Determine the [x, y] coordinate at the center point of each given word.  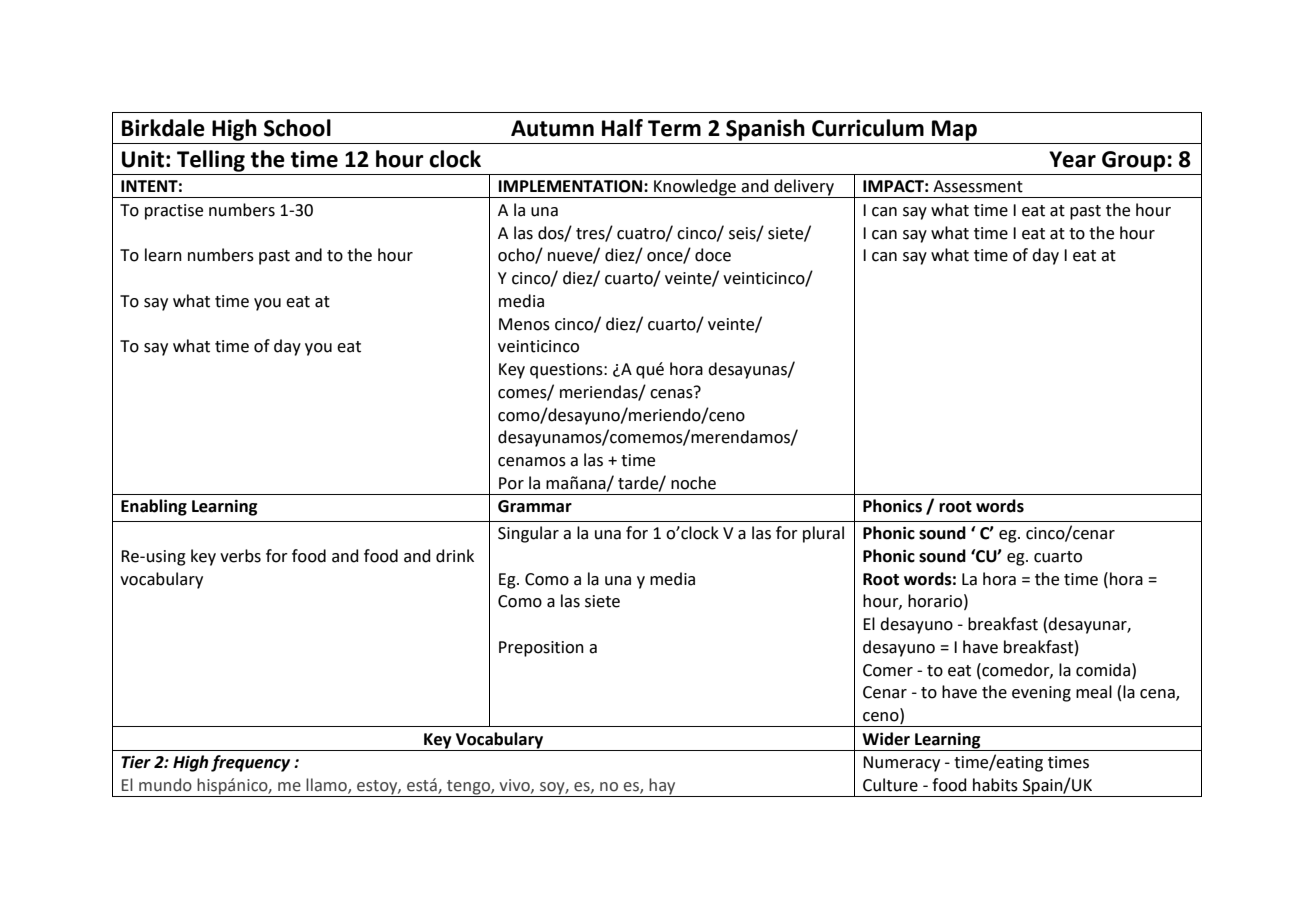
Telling [211, 161]
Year [1072, 159]
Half [622, 128]
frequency [250, 763]
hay [663, 787]
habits [995, 785]
